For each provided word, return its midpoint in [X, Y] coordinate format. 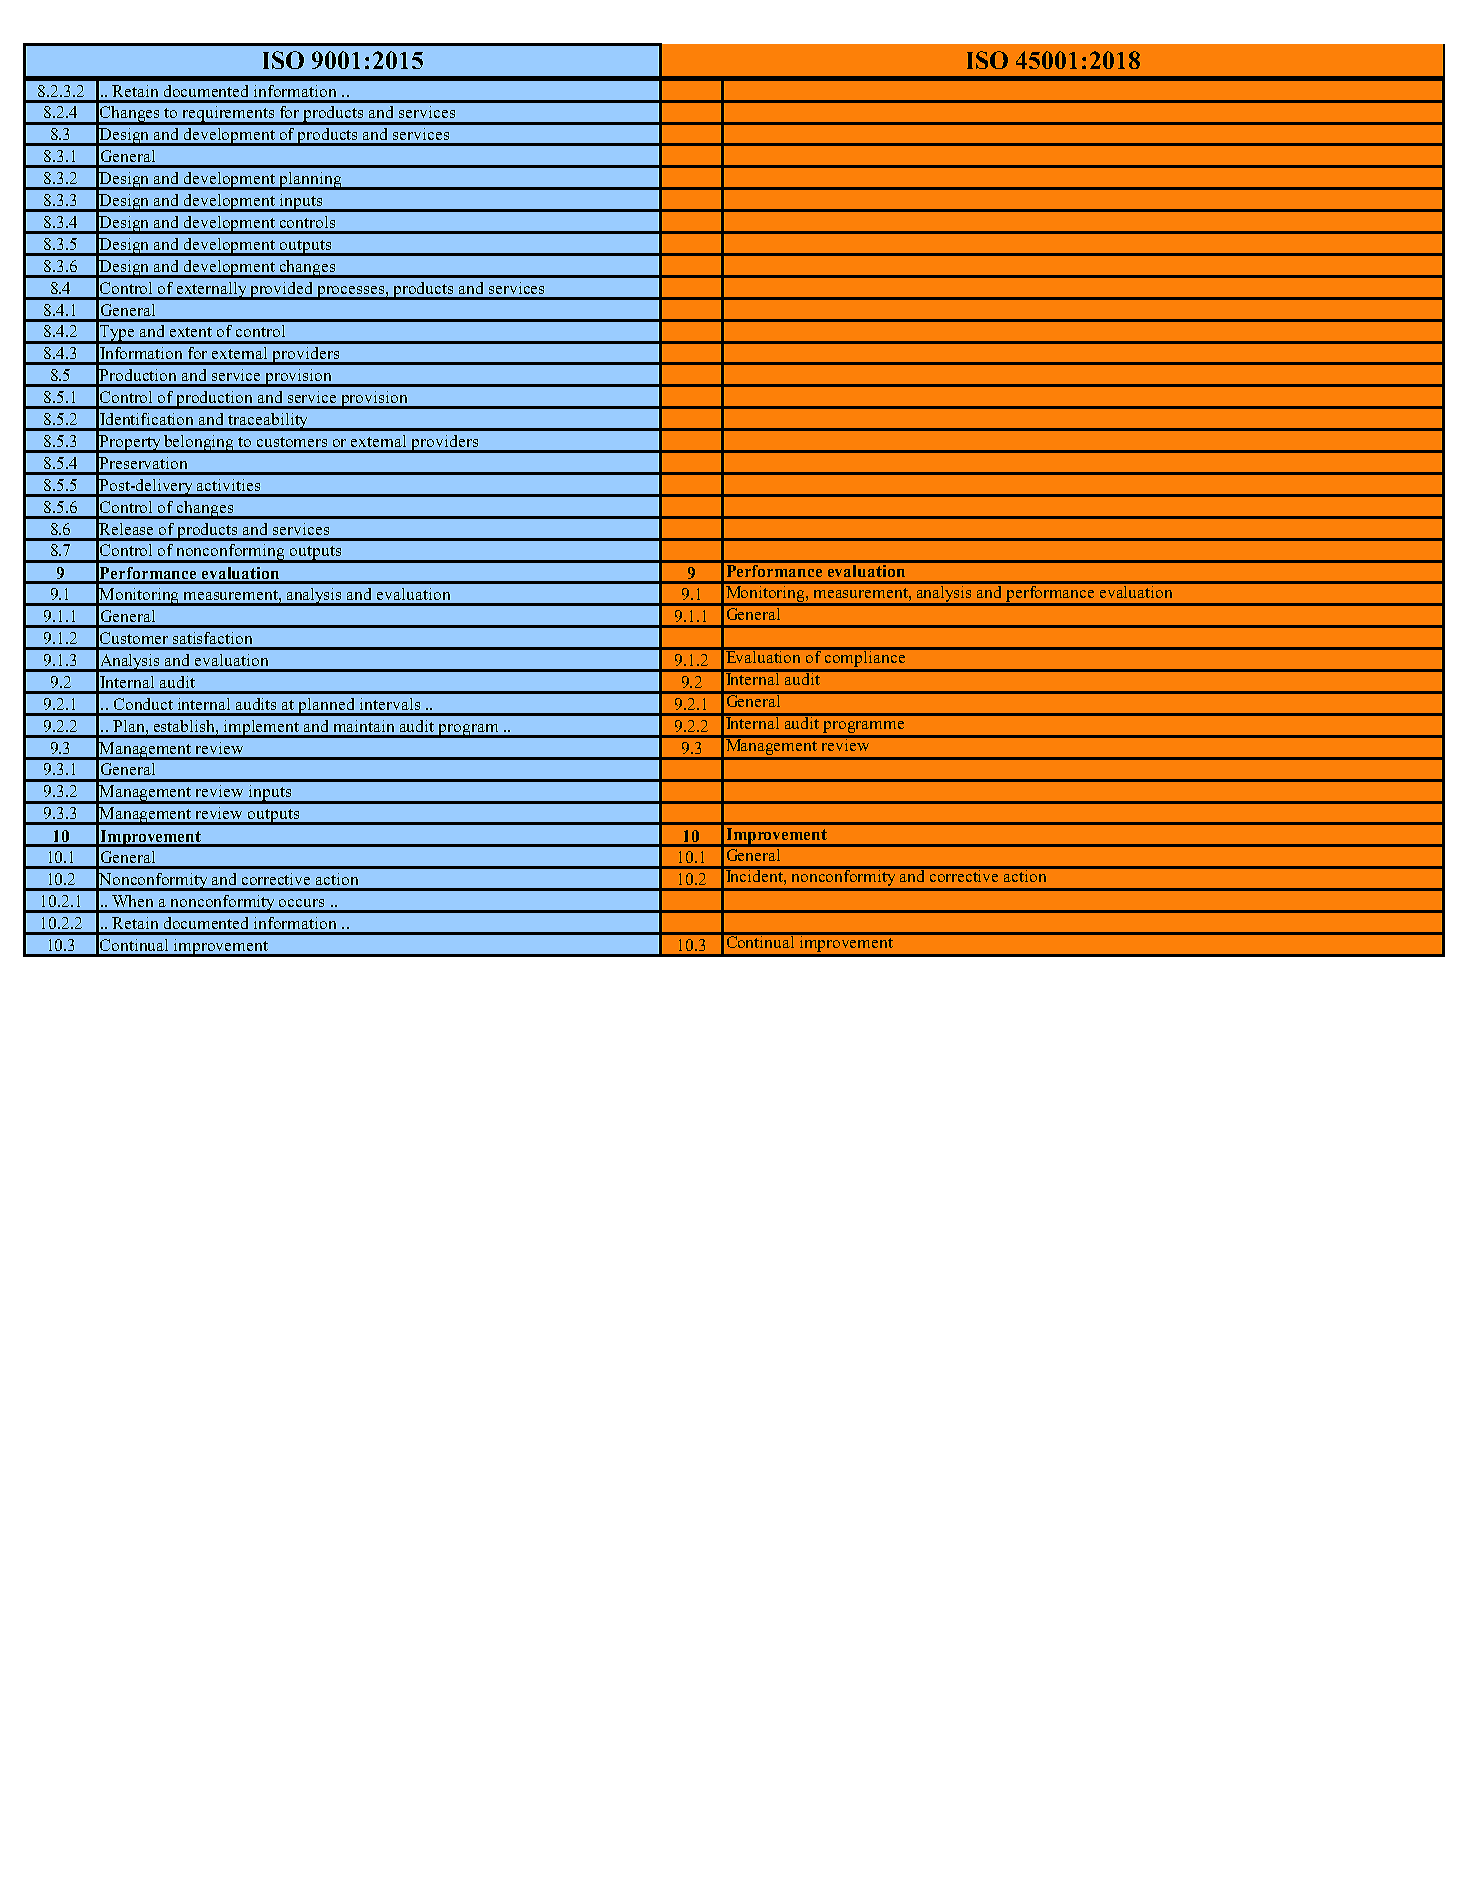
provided [282, 291]
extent [191, 332]
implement [262, 729]
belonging [199, 444]
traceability [269, 422]
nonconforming [231, 553]
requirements [229, 115]
